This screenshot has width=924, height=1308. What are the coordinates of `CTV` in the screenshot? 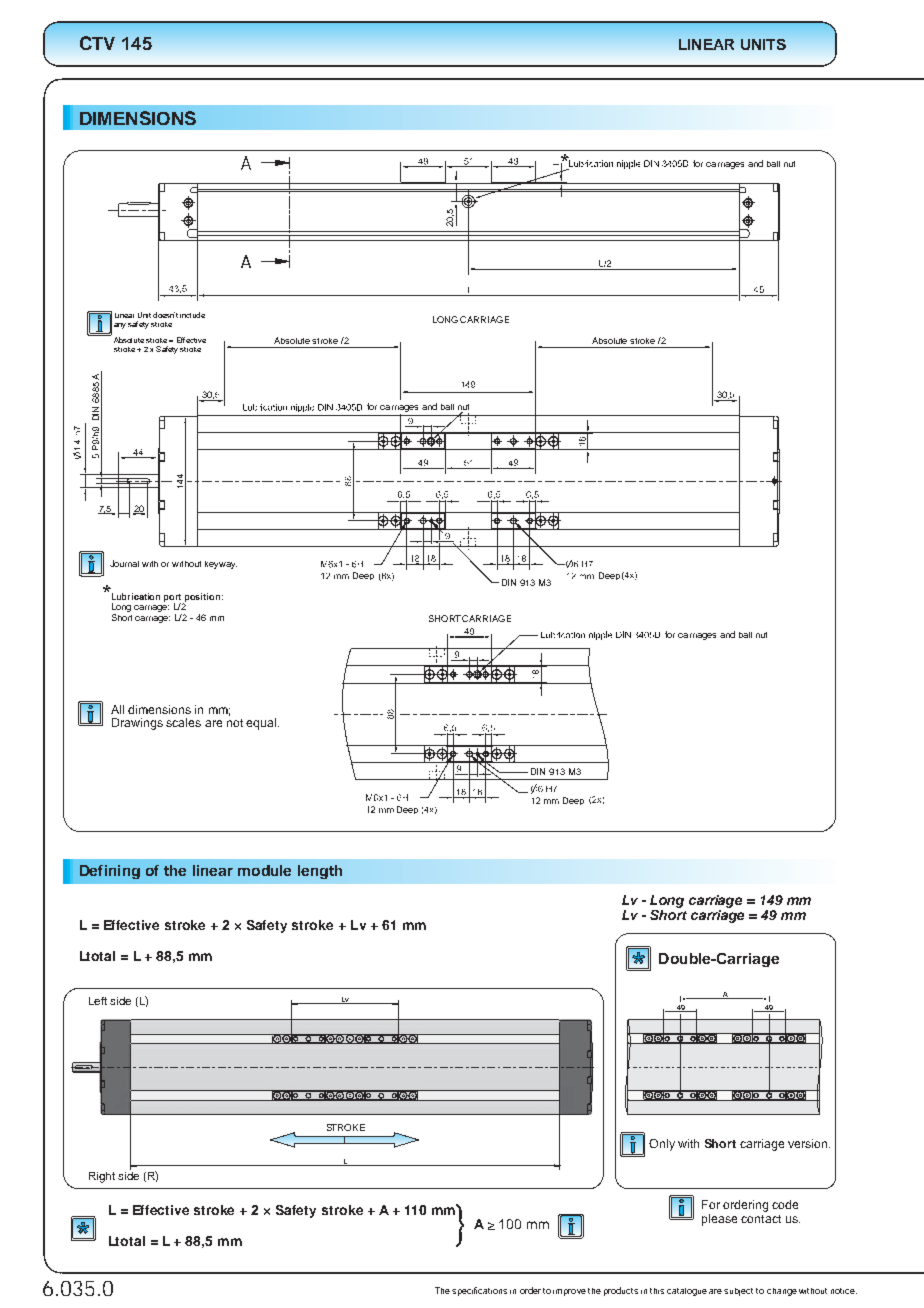 It's located at (97, 43).
